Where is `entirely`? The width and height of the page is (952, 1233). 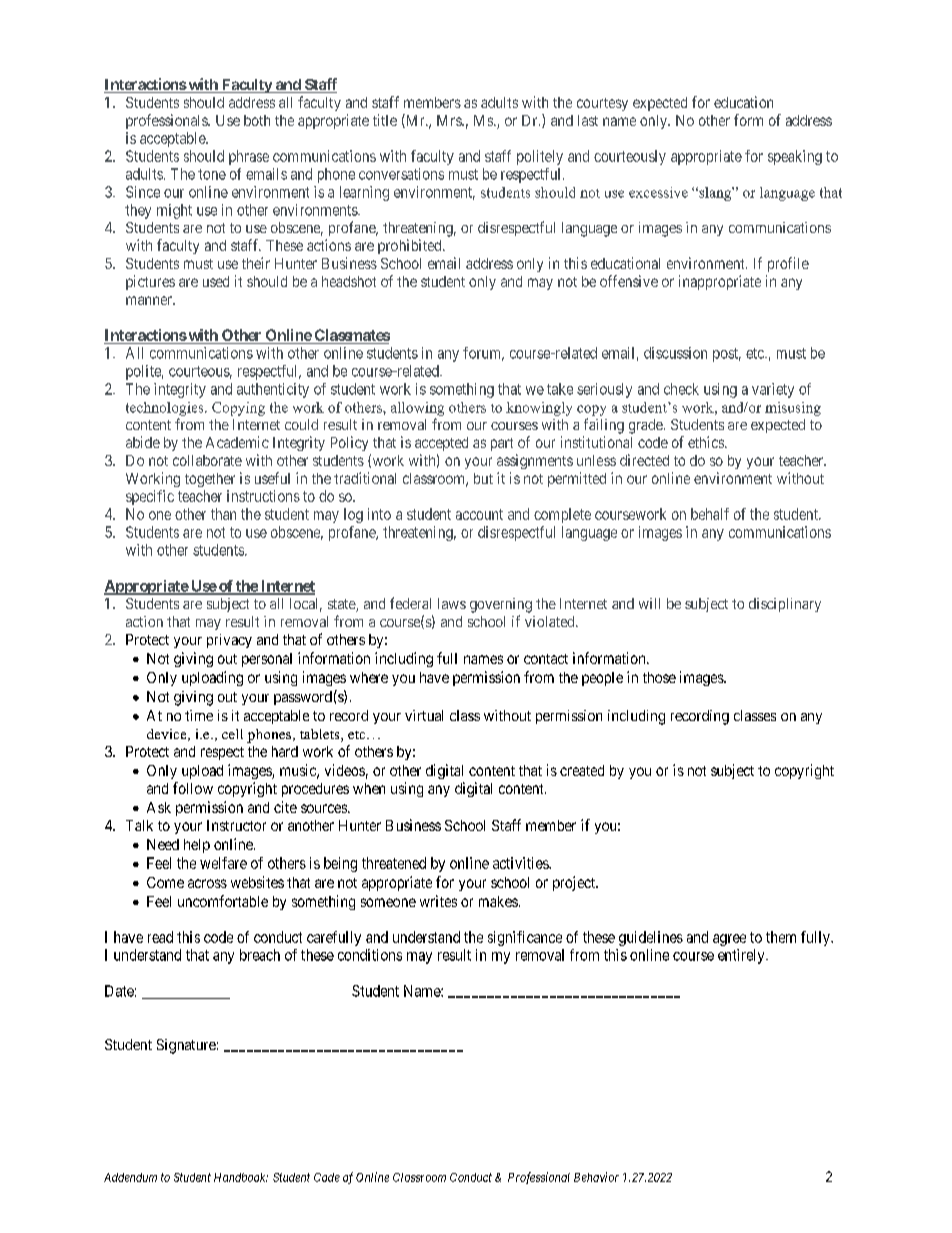 entirely is located at coordinates (742, 956).
